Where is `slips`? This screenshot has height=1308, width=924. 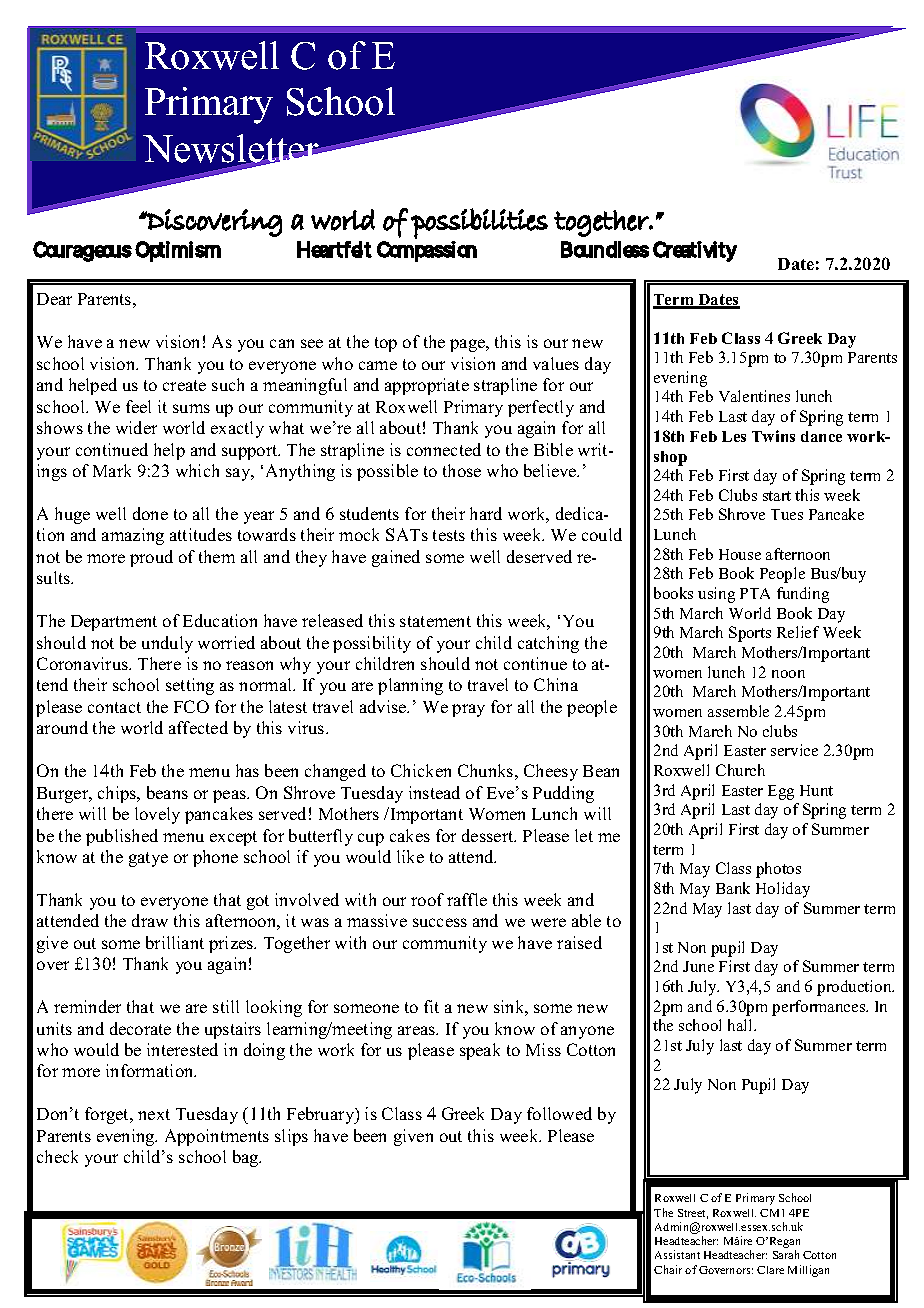 slips is located at coordinates (291, 1137).
